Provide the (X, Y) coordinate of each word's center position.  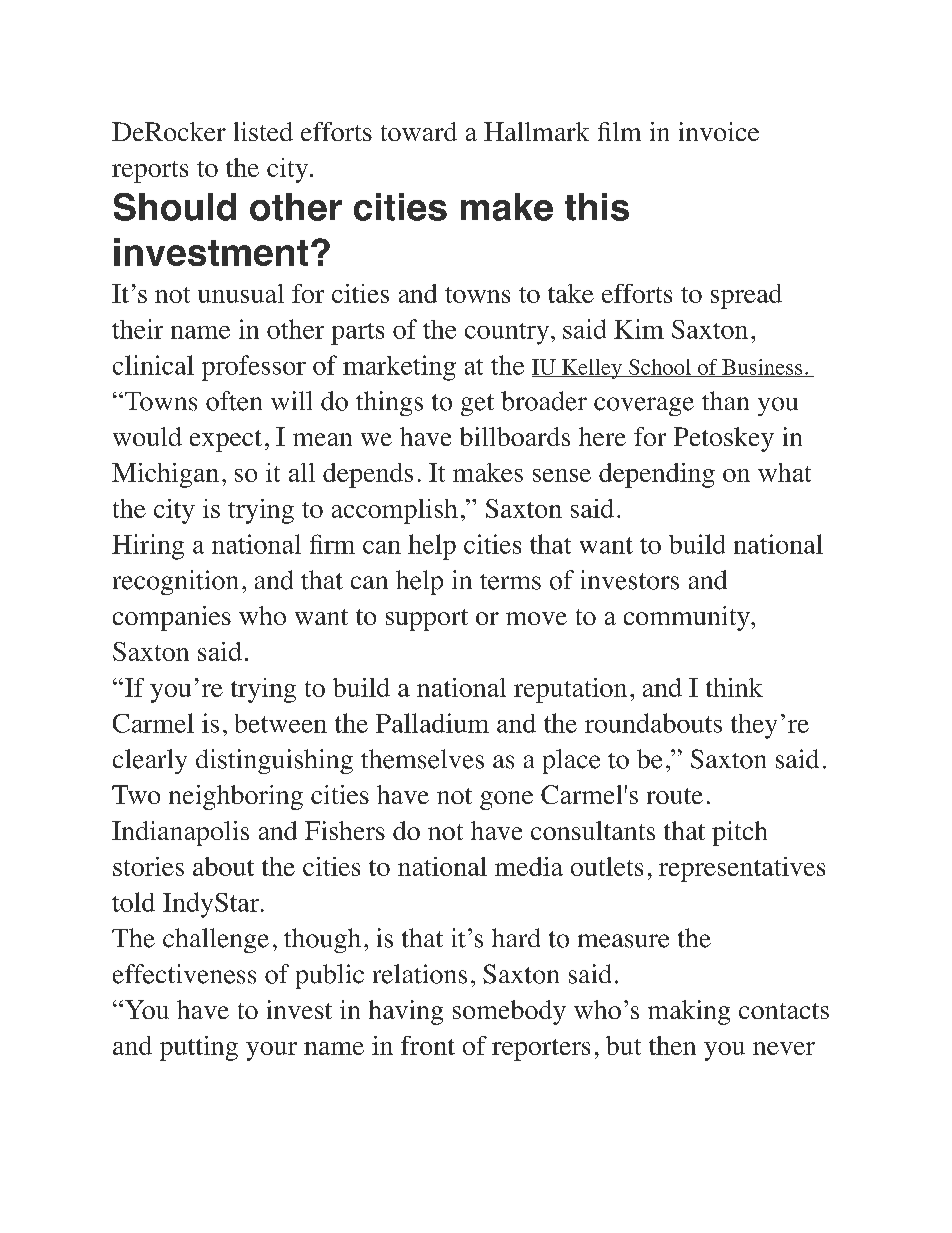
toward (419, 131)
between (281, 723)
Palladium (432, 723)
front (428, 1045)
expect (226, 441)
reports (150, 172)
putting (199, 1048)
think (734, 687)
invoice (719, 131)
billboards (515, 436)
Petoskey (724, 439)
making (689, 1012)
